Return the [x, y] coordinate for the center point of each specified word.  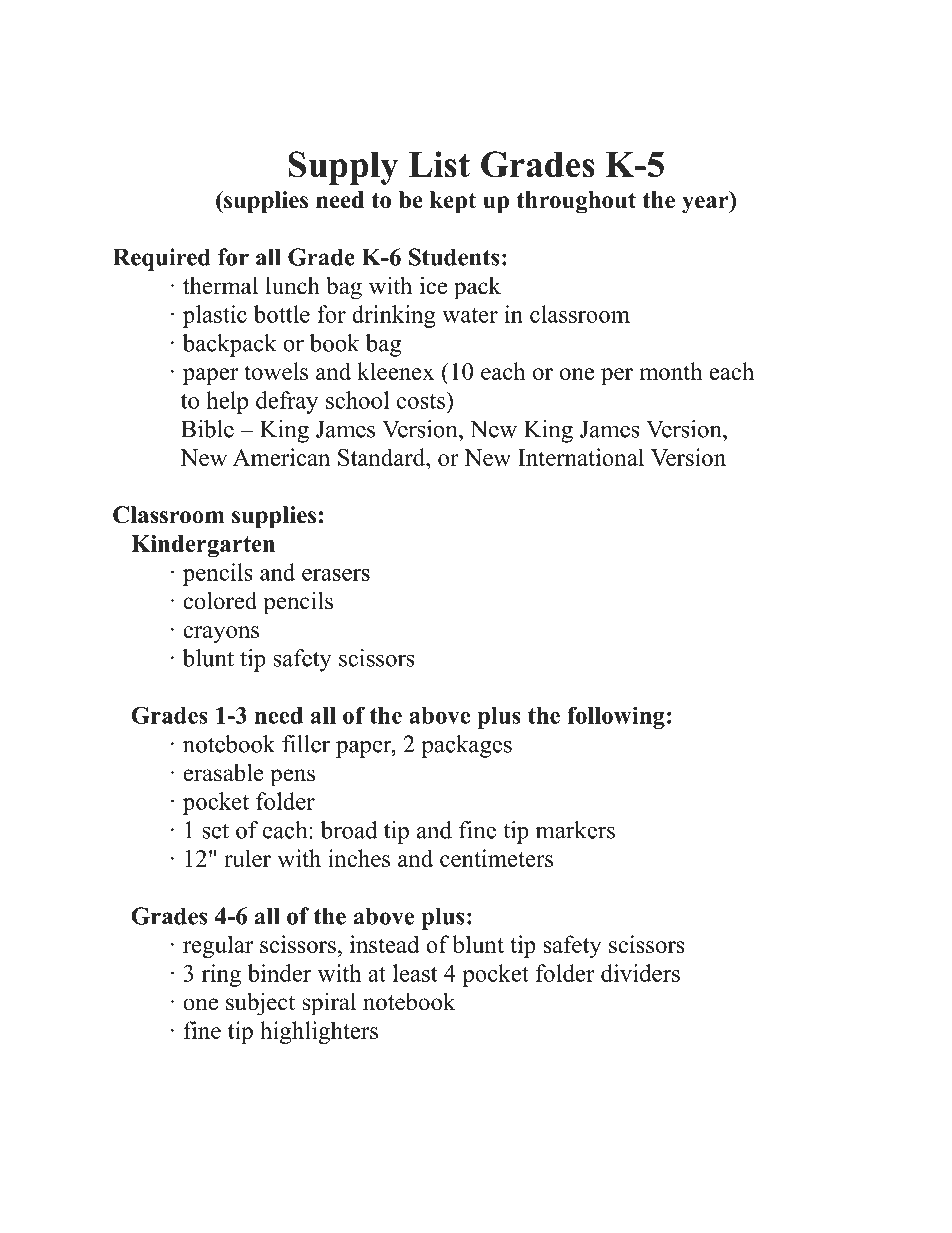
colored [220, 600]
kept [453, 202]
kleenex [395, 371]
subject [260, 1004]
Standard [382, 457]
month [671, 371]
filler [306, 744]
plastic [215, 316]
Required [162, 259]
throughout [576, 202]
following [616, 717]
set [215, 831]
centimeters [496, 858]
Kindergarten [203, 546]
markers [575, 830]
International [581, 457]
